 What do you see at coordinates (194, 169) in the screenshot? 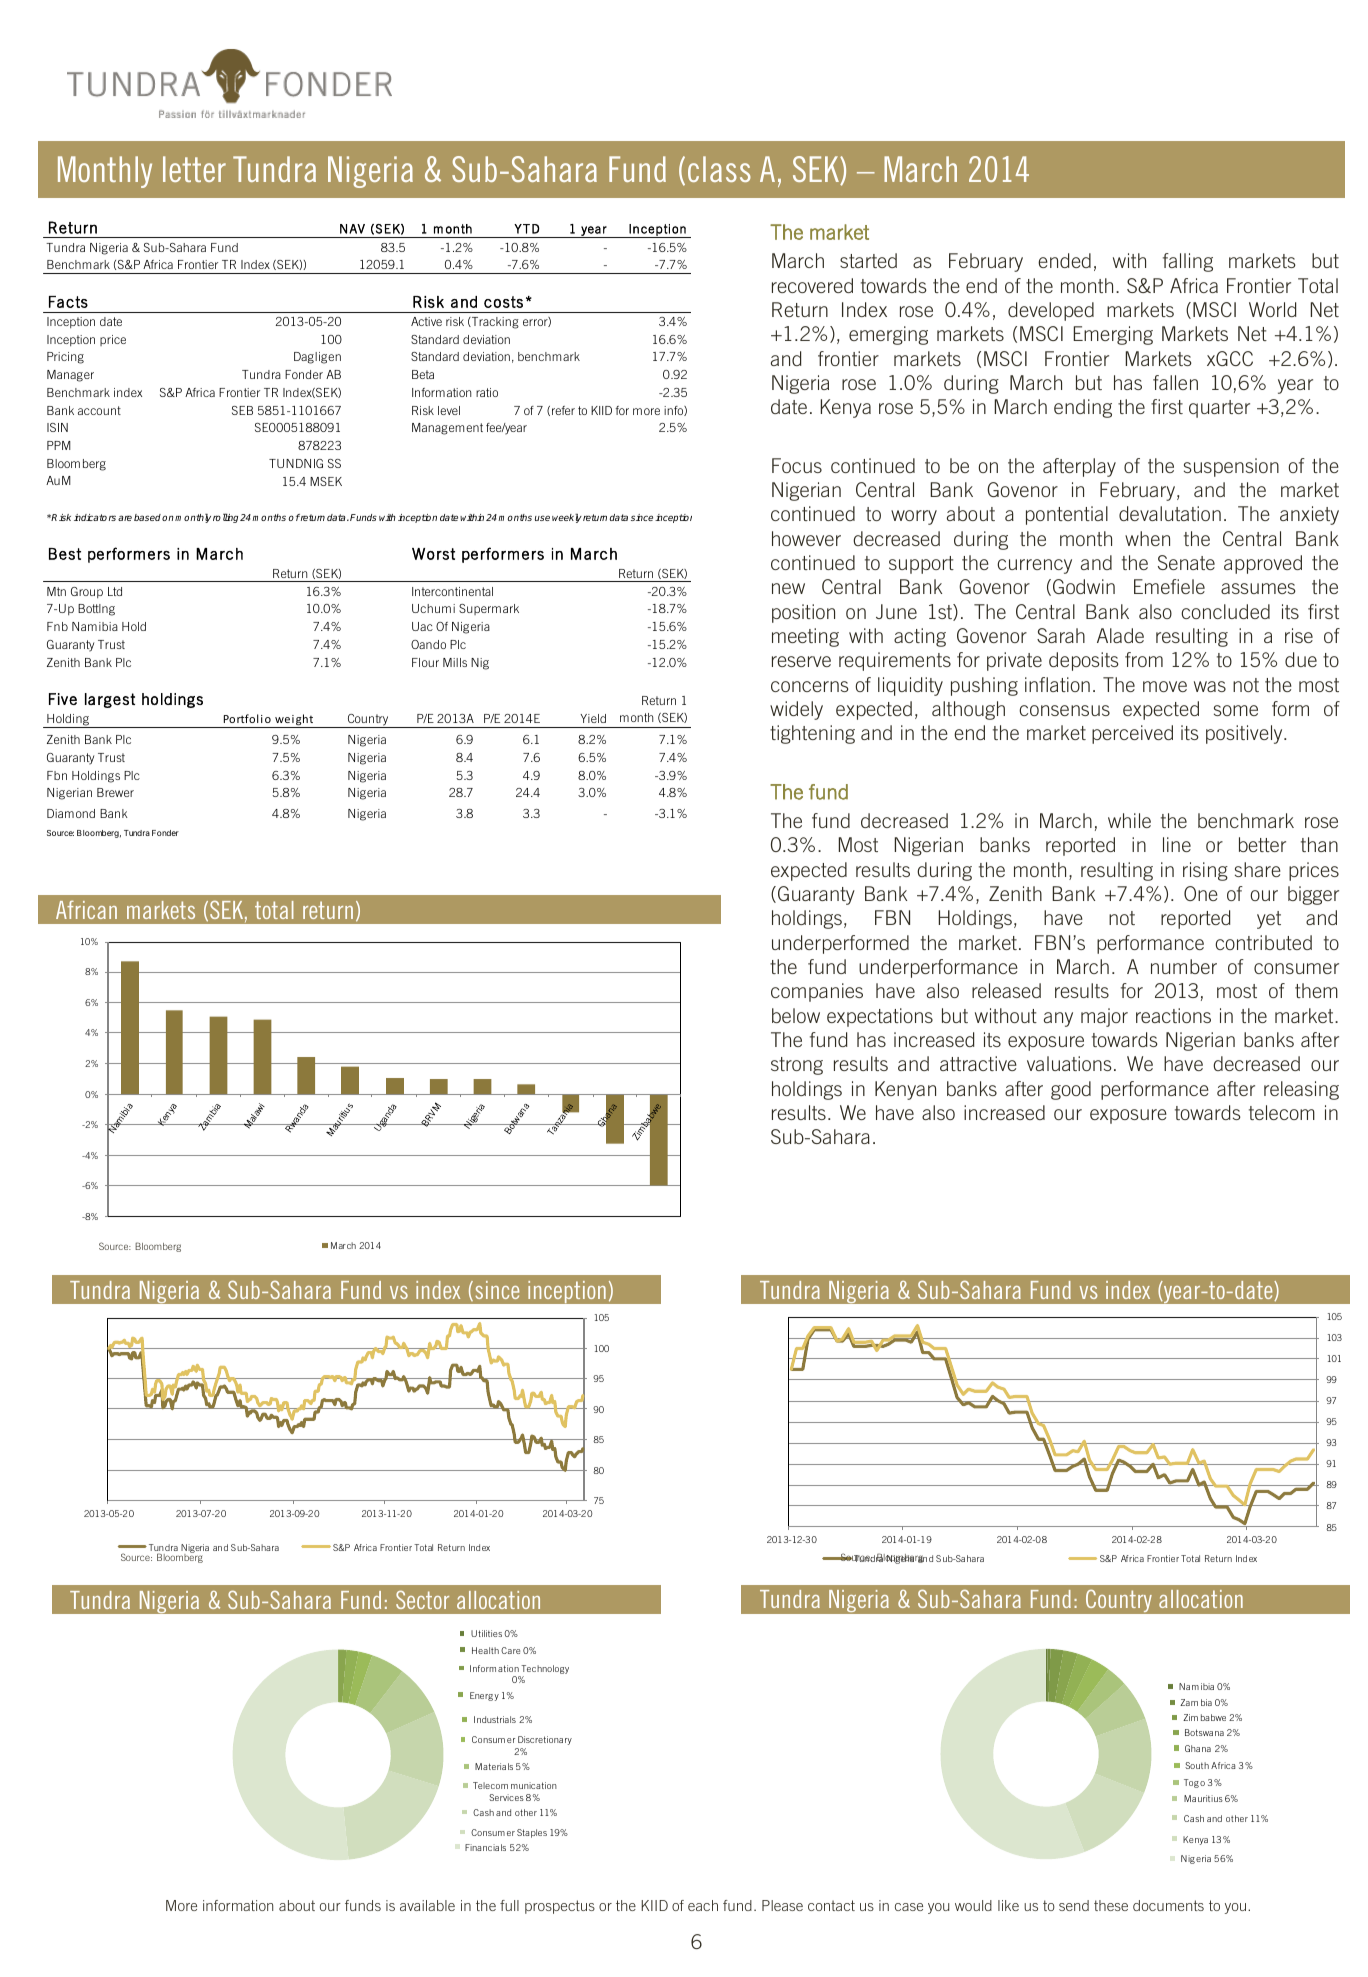
I see `letter` at bounding box center [194, 169].
